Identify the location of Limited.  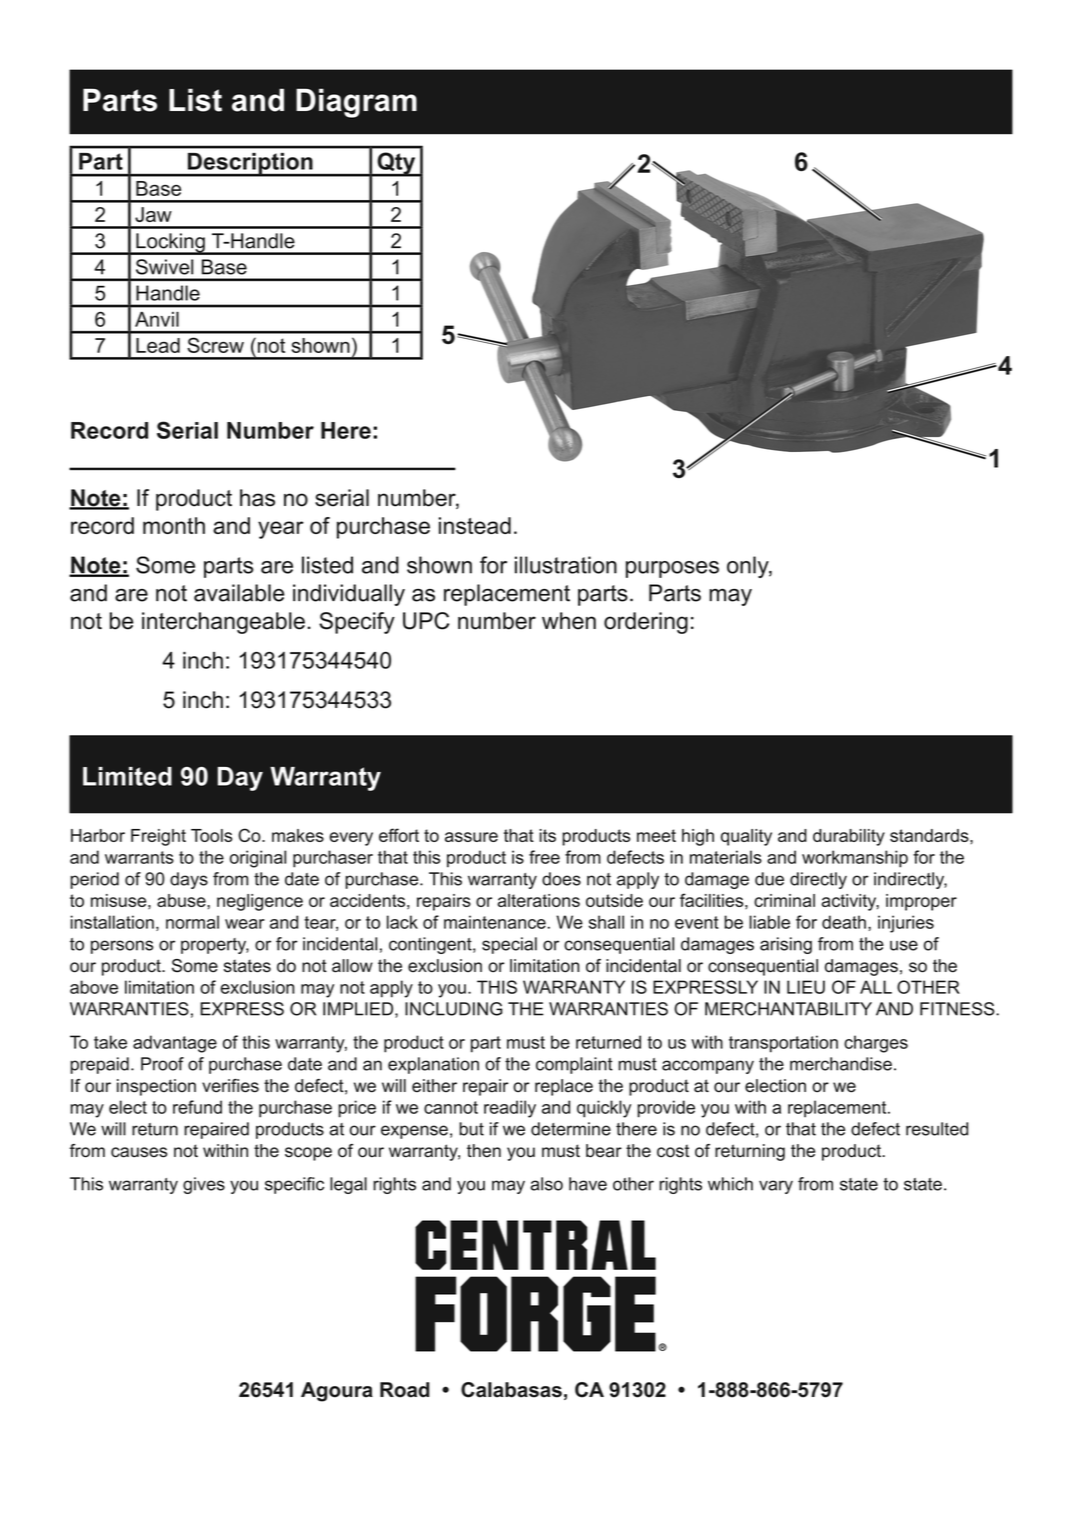
(127, 776).
